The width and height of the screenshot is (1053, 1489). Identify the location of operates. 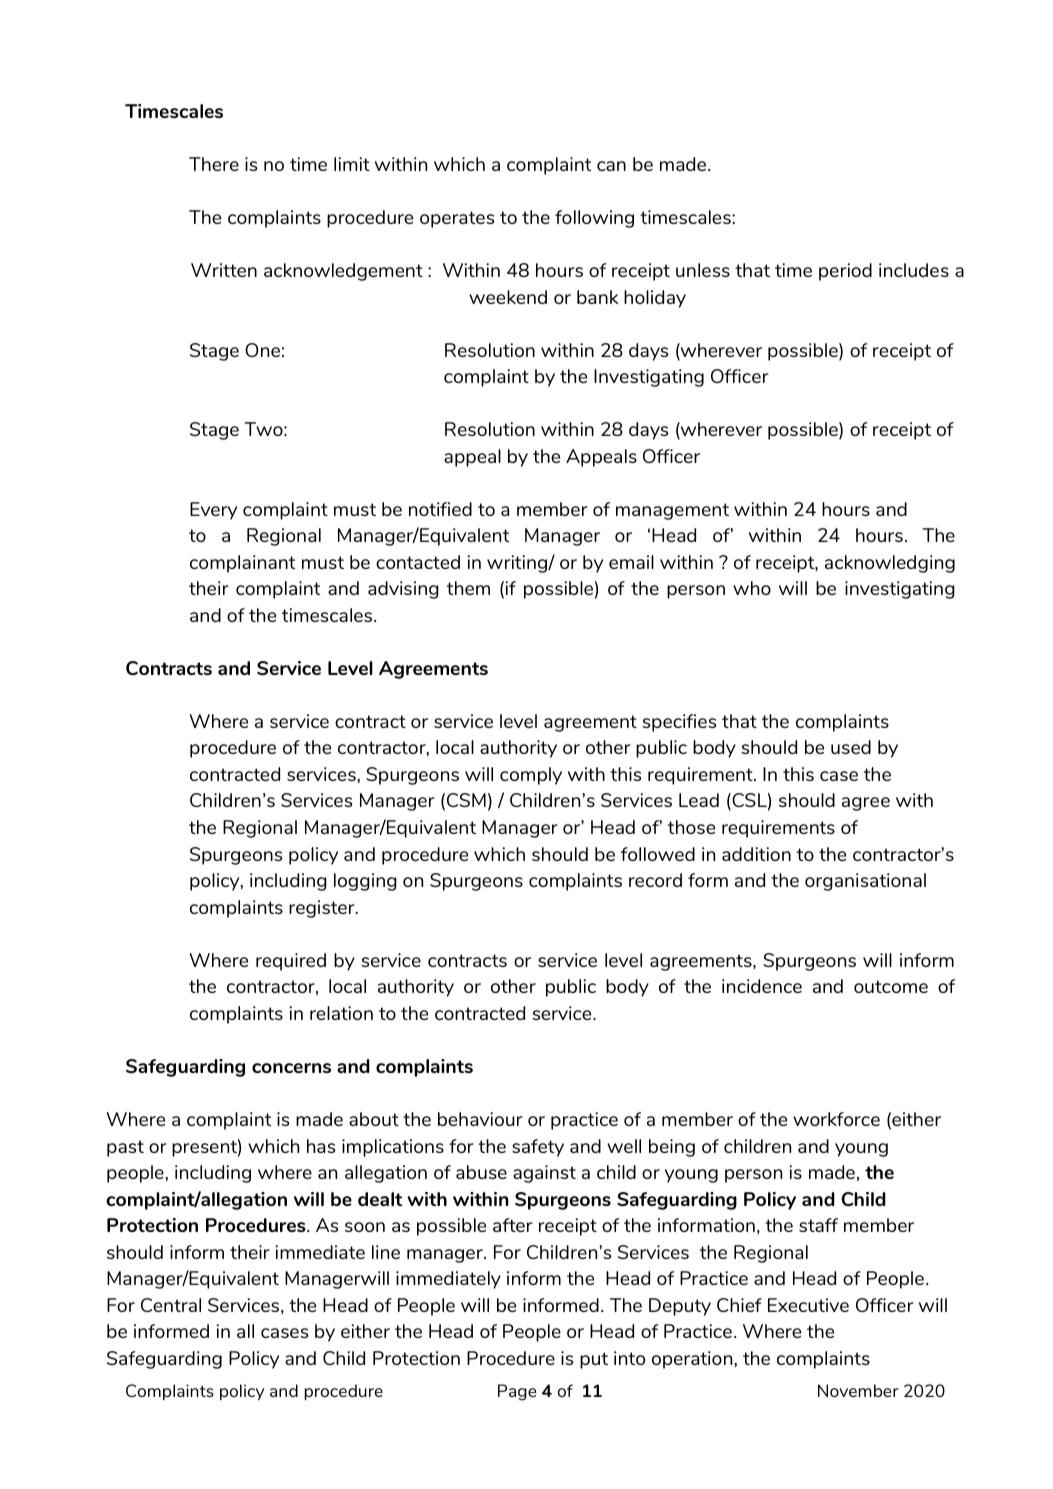
(457, 219).
